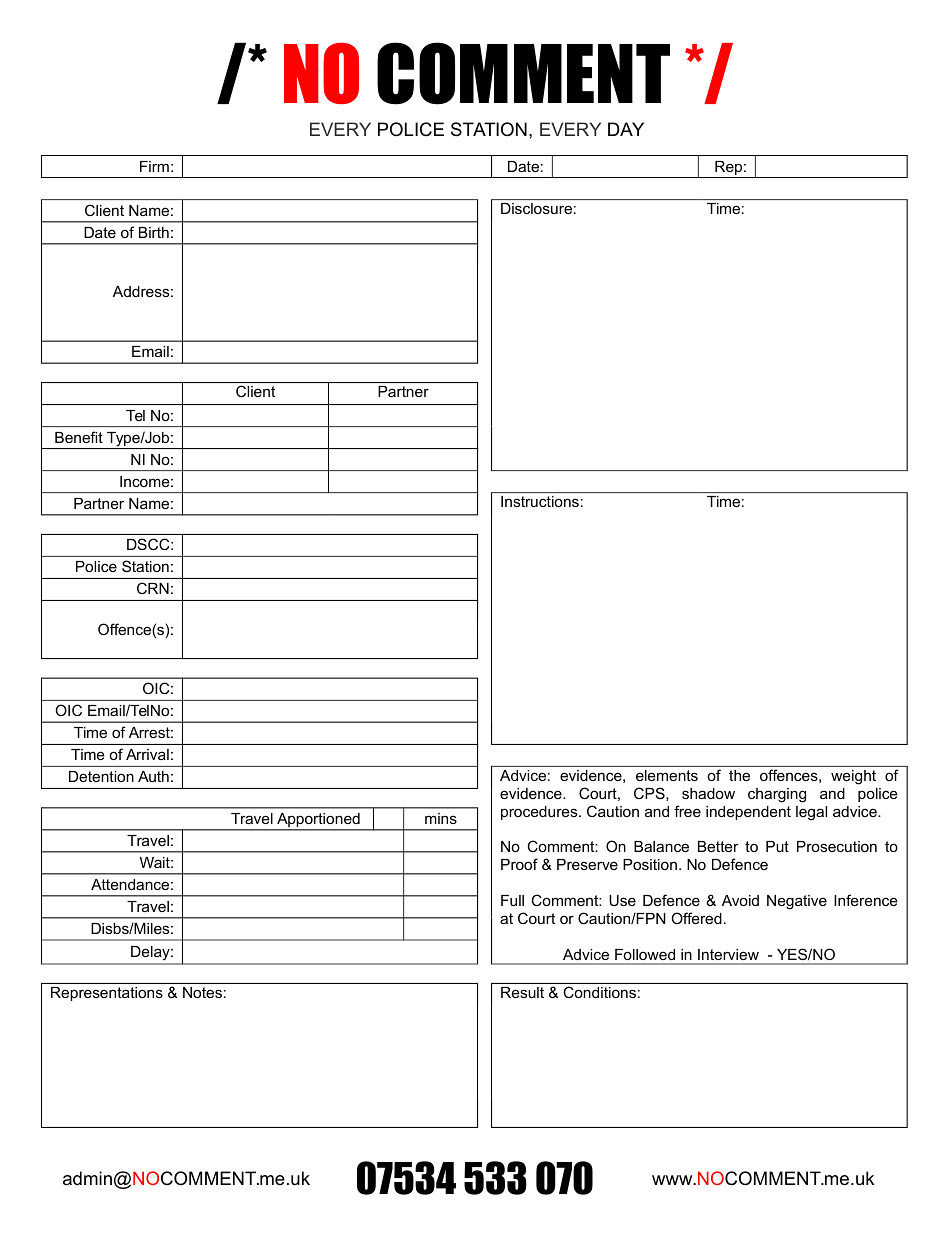 This image has height=1233, width=952. Describe the element at coordinates (540, 813) in the image. I see `procedures` at that location.
